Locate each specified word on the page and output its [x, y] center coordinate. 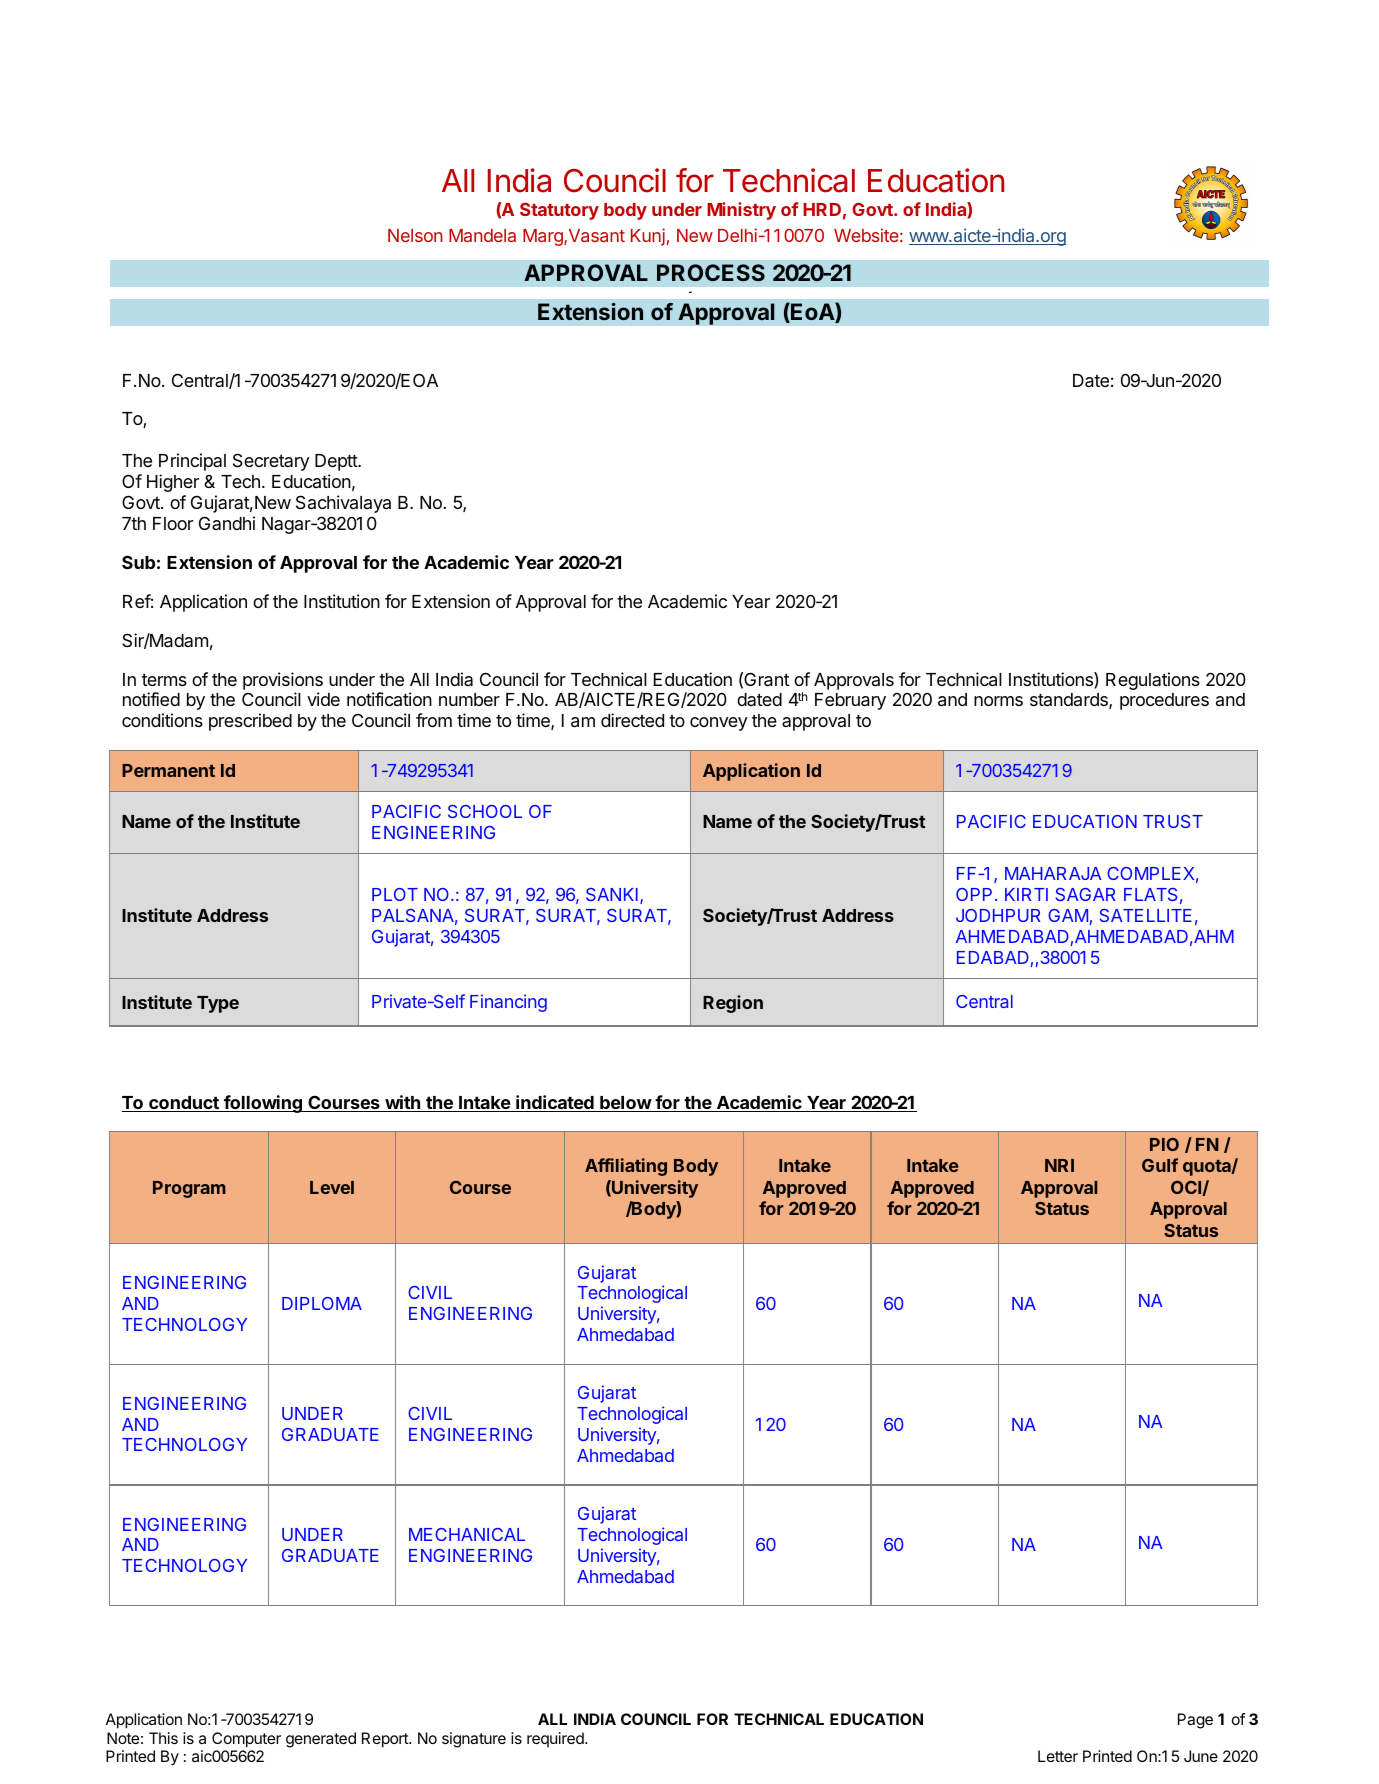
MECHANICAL [467, 1534]
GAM [1068, 915]
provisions [283, 681]
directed [632, 720]
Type [218, 1004]
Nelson [415, 235]
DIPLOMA [322, 1303]
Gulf [1160, 1165]
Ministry [741, 211]
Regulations [1153, 681]
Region [733, 1004]
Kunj [649, 237]
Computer [246, 1740]
